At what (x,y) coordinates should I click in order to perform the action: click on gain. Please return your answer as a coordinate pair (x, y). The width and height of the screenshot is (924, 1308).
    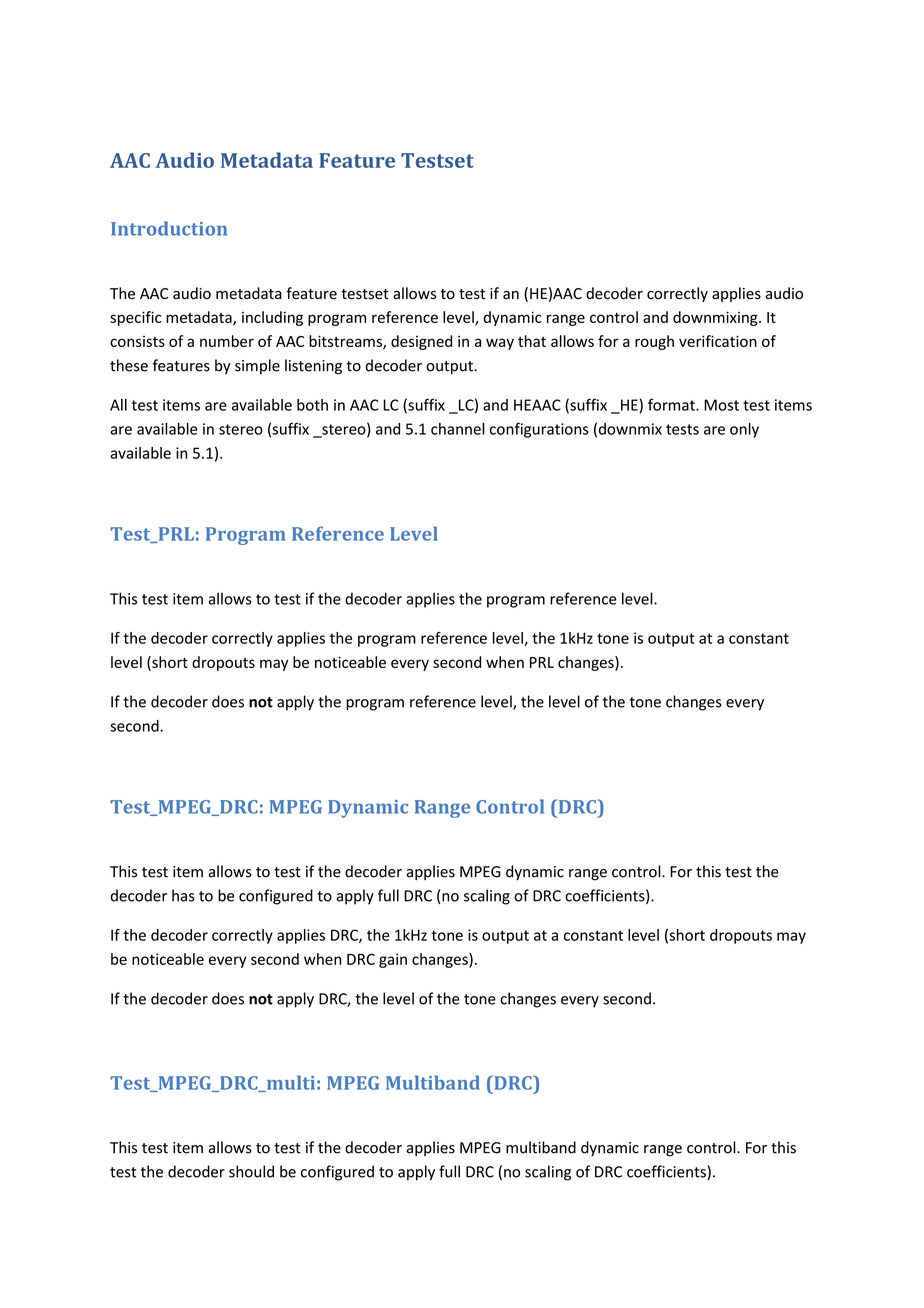
    Looking at the image, I should click on (393, 960).
